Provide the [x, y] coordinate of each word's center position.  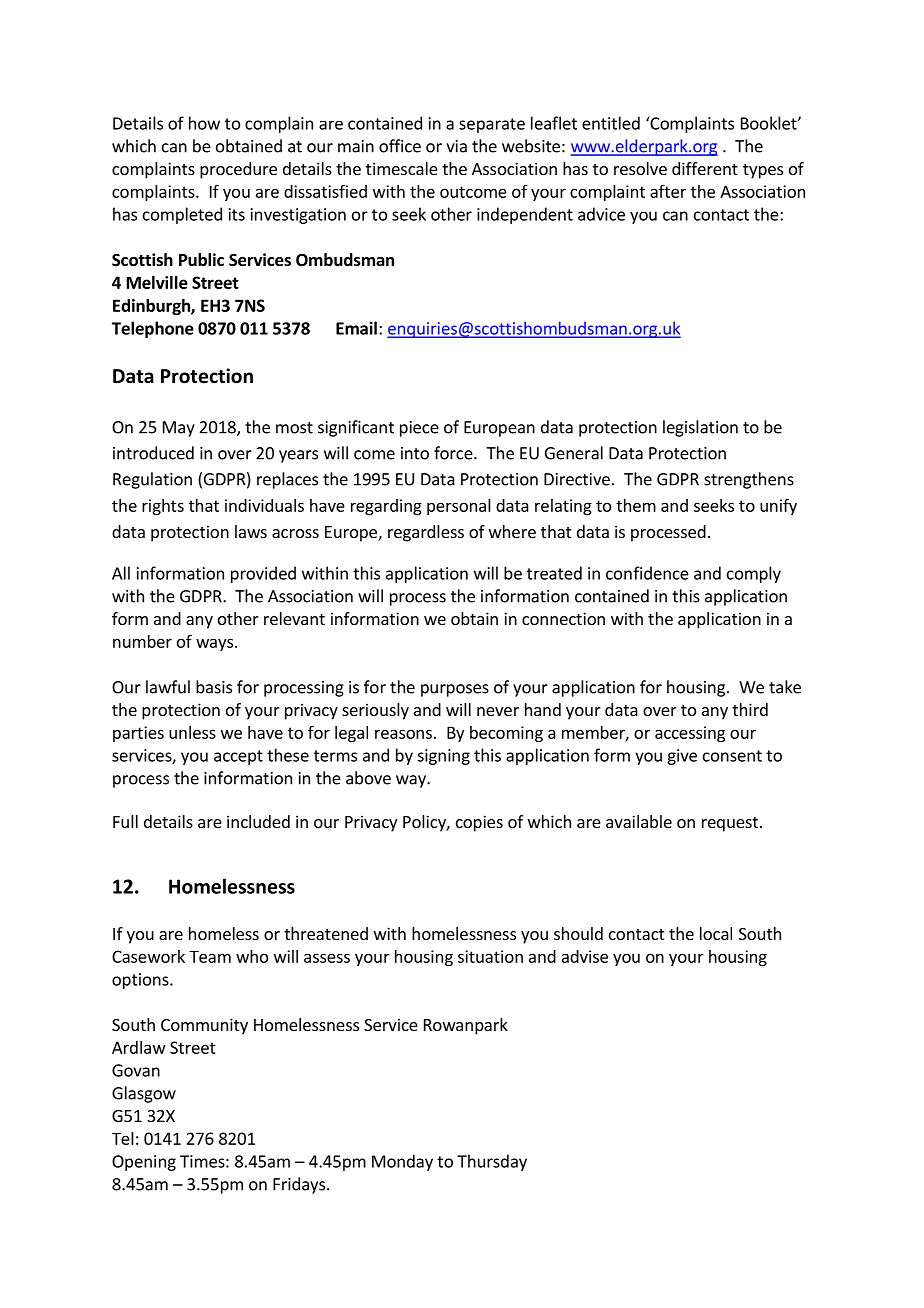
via [456, 146]
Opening [144, 1163]
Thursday [492, 1162]
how [204, 123]
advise [585, 956]
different [705, 168]
